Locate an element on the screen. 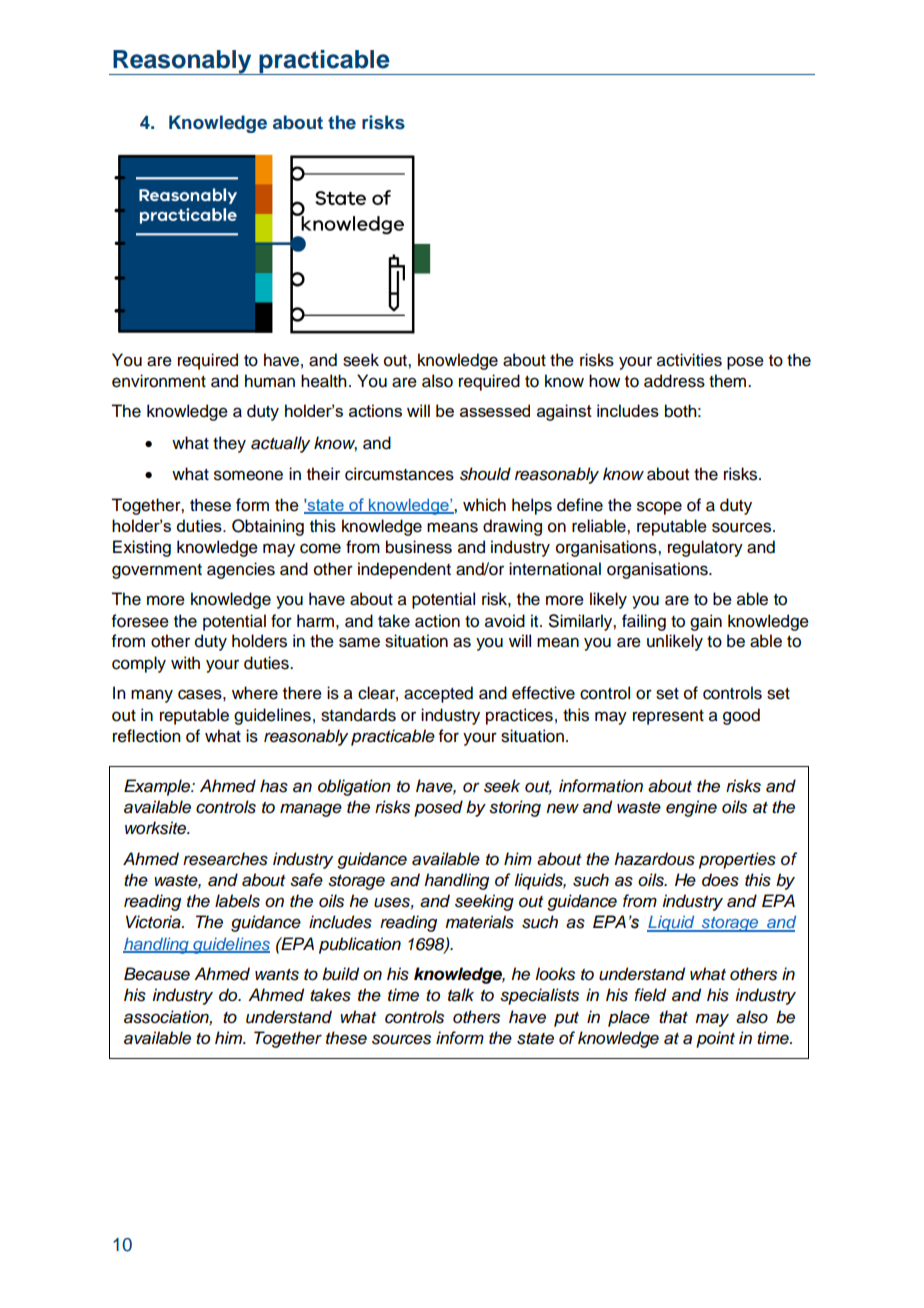 The height and width of the screenshot is (1308, 924). Because is located at coordinates (157, 974).
